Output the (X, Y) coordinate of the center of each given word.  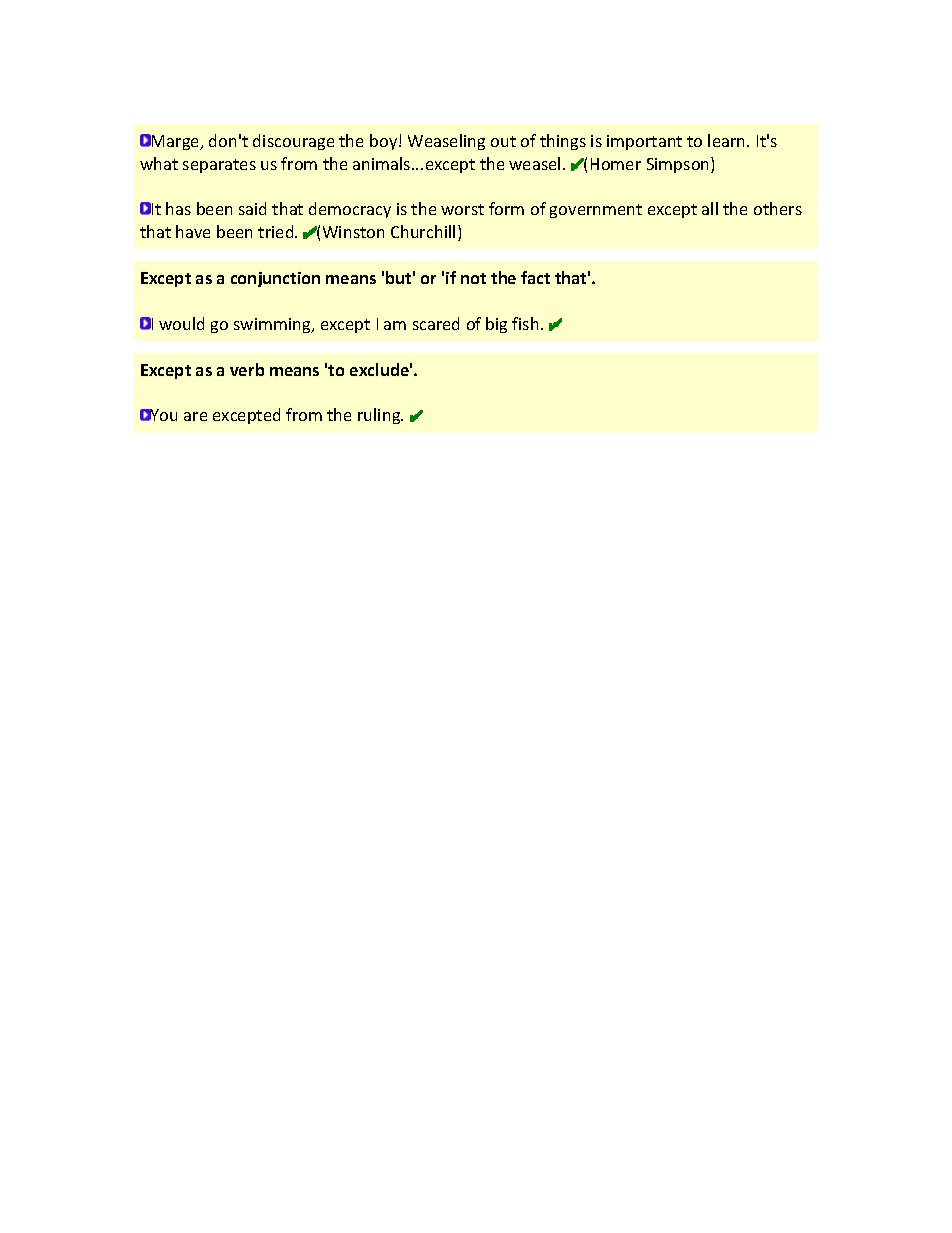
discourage (293, 142)
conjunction (275, 279)
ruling (380, 416)
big (496, 325)
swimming (273, 325)
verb (247, 369)
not (473, 278)
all (710, 208)
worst (462, 209)
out (503, 141)
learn (728, 140)
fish (525, 323)
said (252, 208)
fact (535, 277)
